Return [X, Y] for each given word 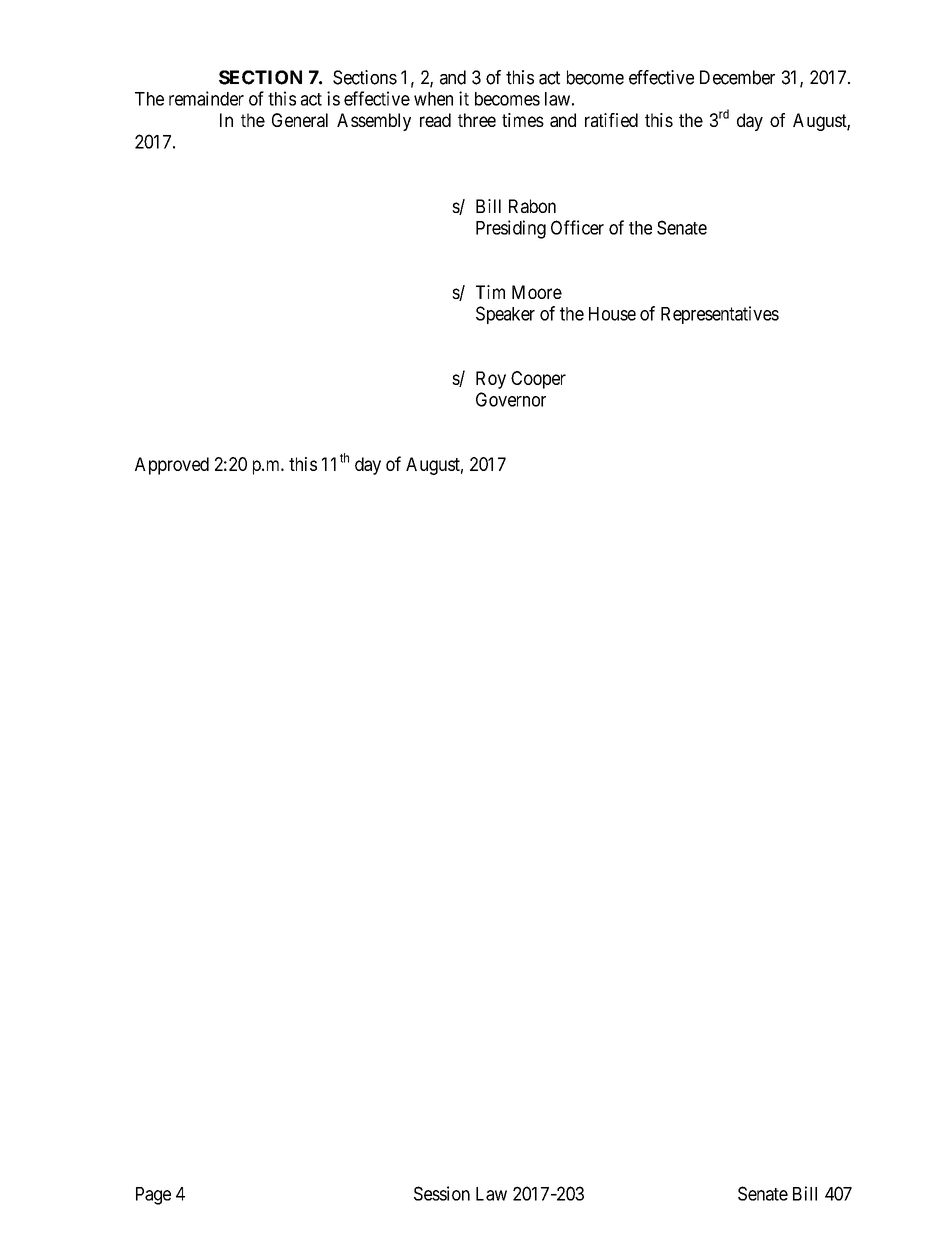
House [612, 314]
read [435, 120]
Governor [511, 399]
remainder [206, 98]
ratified [611, 120]
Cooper [538, 380]
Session [442, 1193]
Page [153, 1196]
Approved [172, 466]
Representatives [720, 315]
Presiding [511, 229]
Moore [537, 292]
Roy [491, 380]
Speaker [505, 315]
